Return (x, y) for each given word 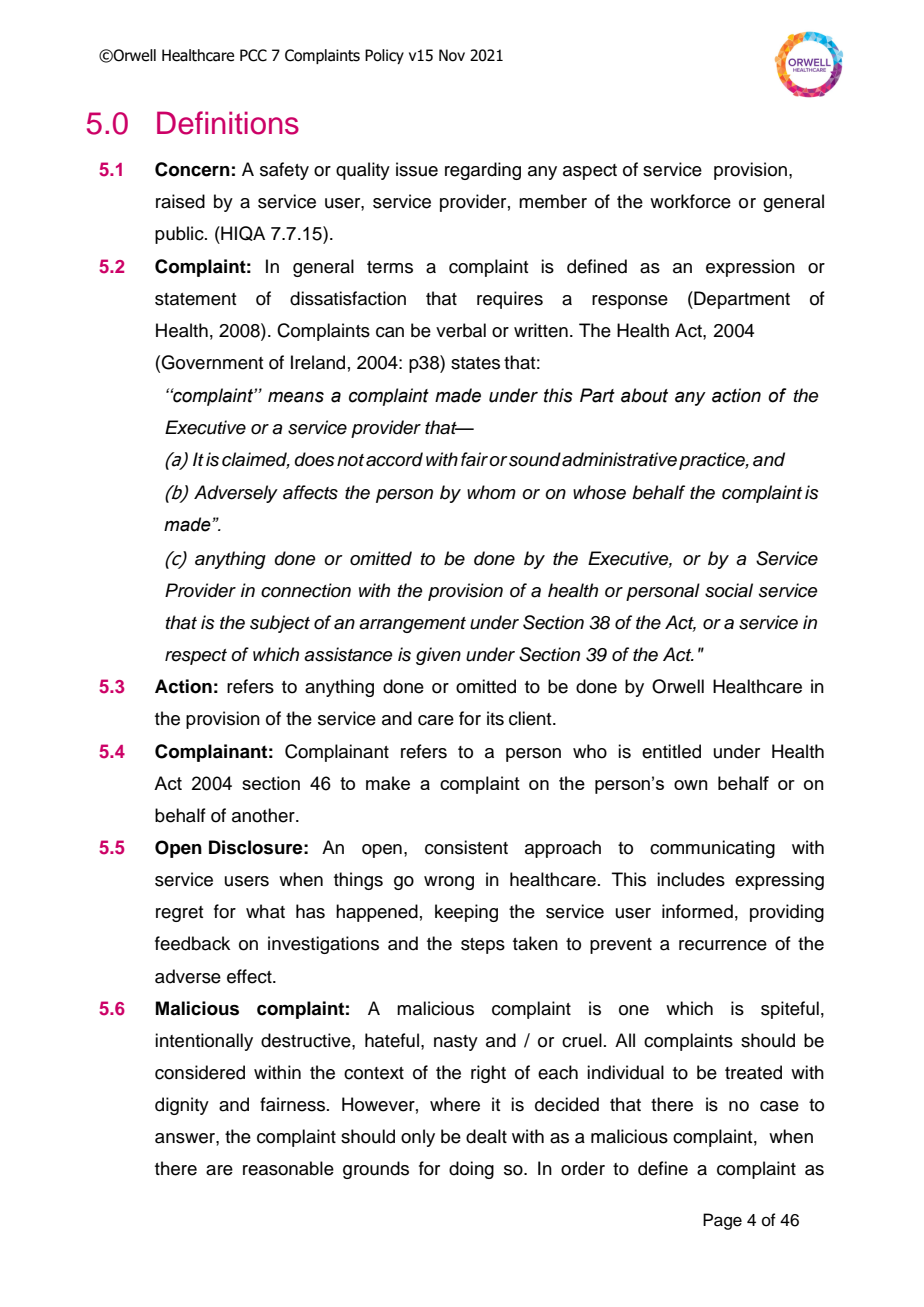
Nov (452, 55)
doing (471, 1170)
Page (722, 1221)
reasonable (288, 1168)
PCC (253, 55)
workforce (690, 201)
